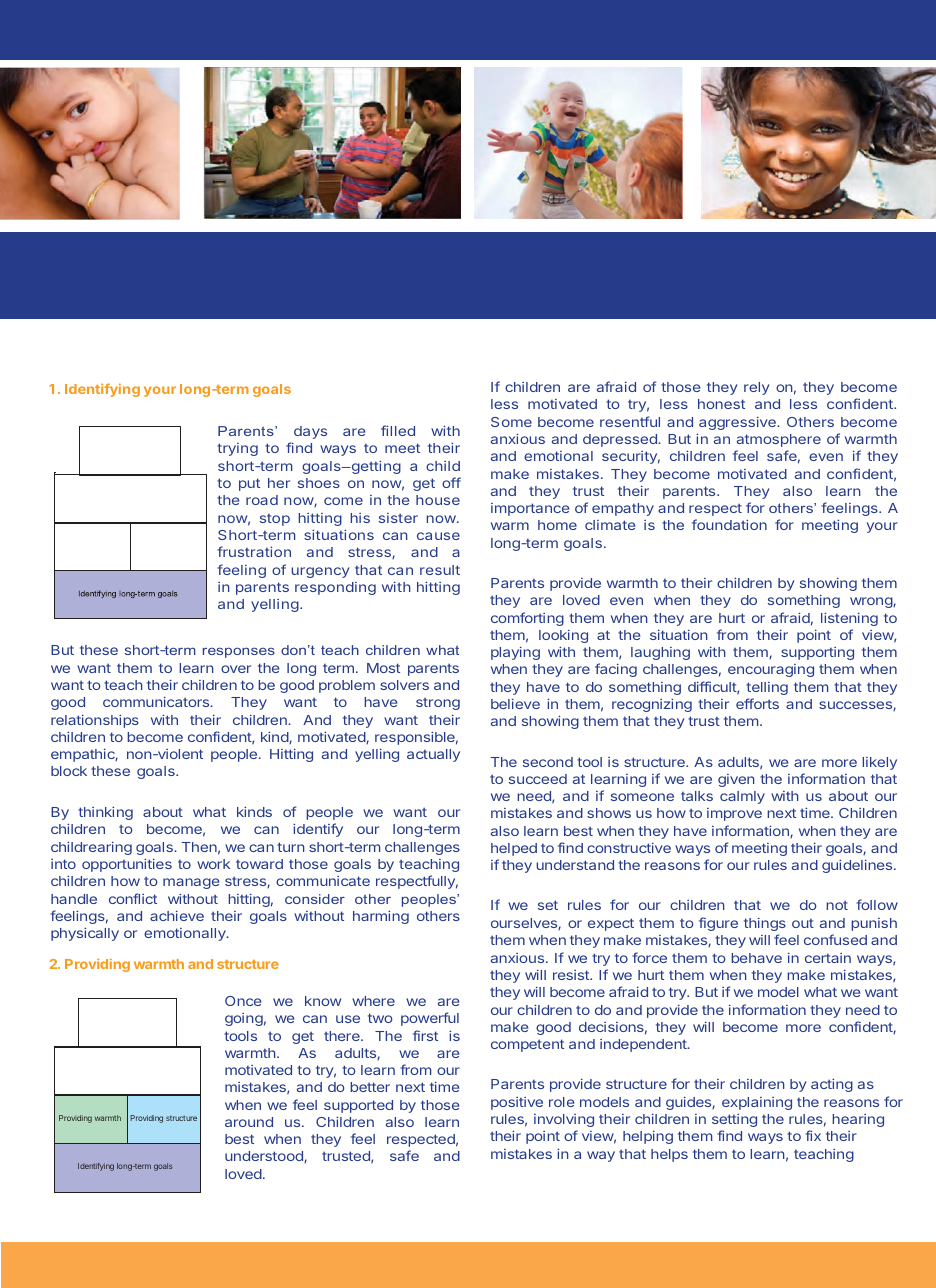 The width and height of the image is (936, 1288). What do you see at coordinates (398, 430) in the image?
I see `filled` at bounding box center [398, 430].
